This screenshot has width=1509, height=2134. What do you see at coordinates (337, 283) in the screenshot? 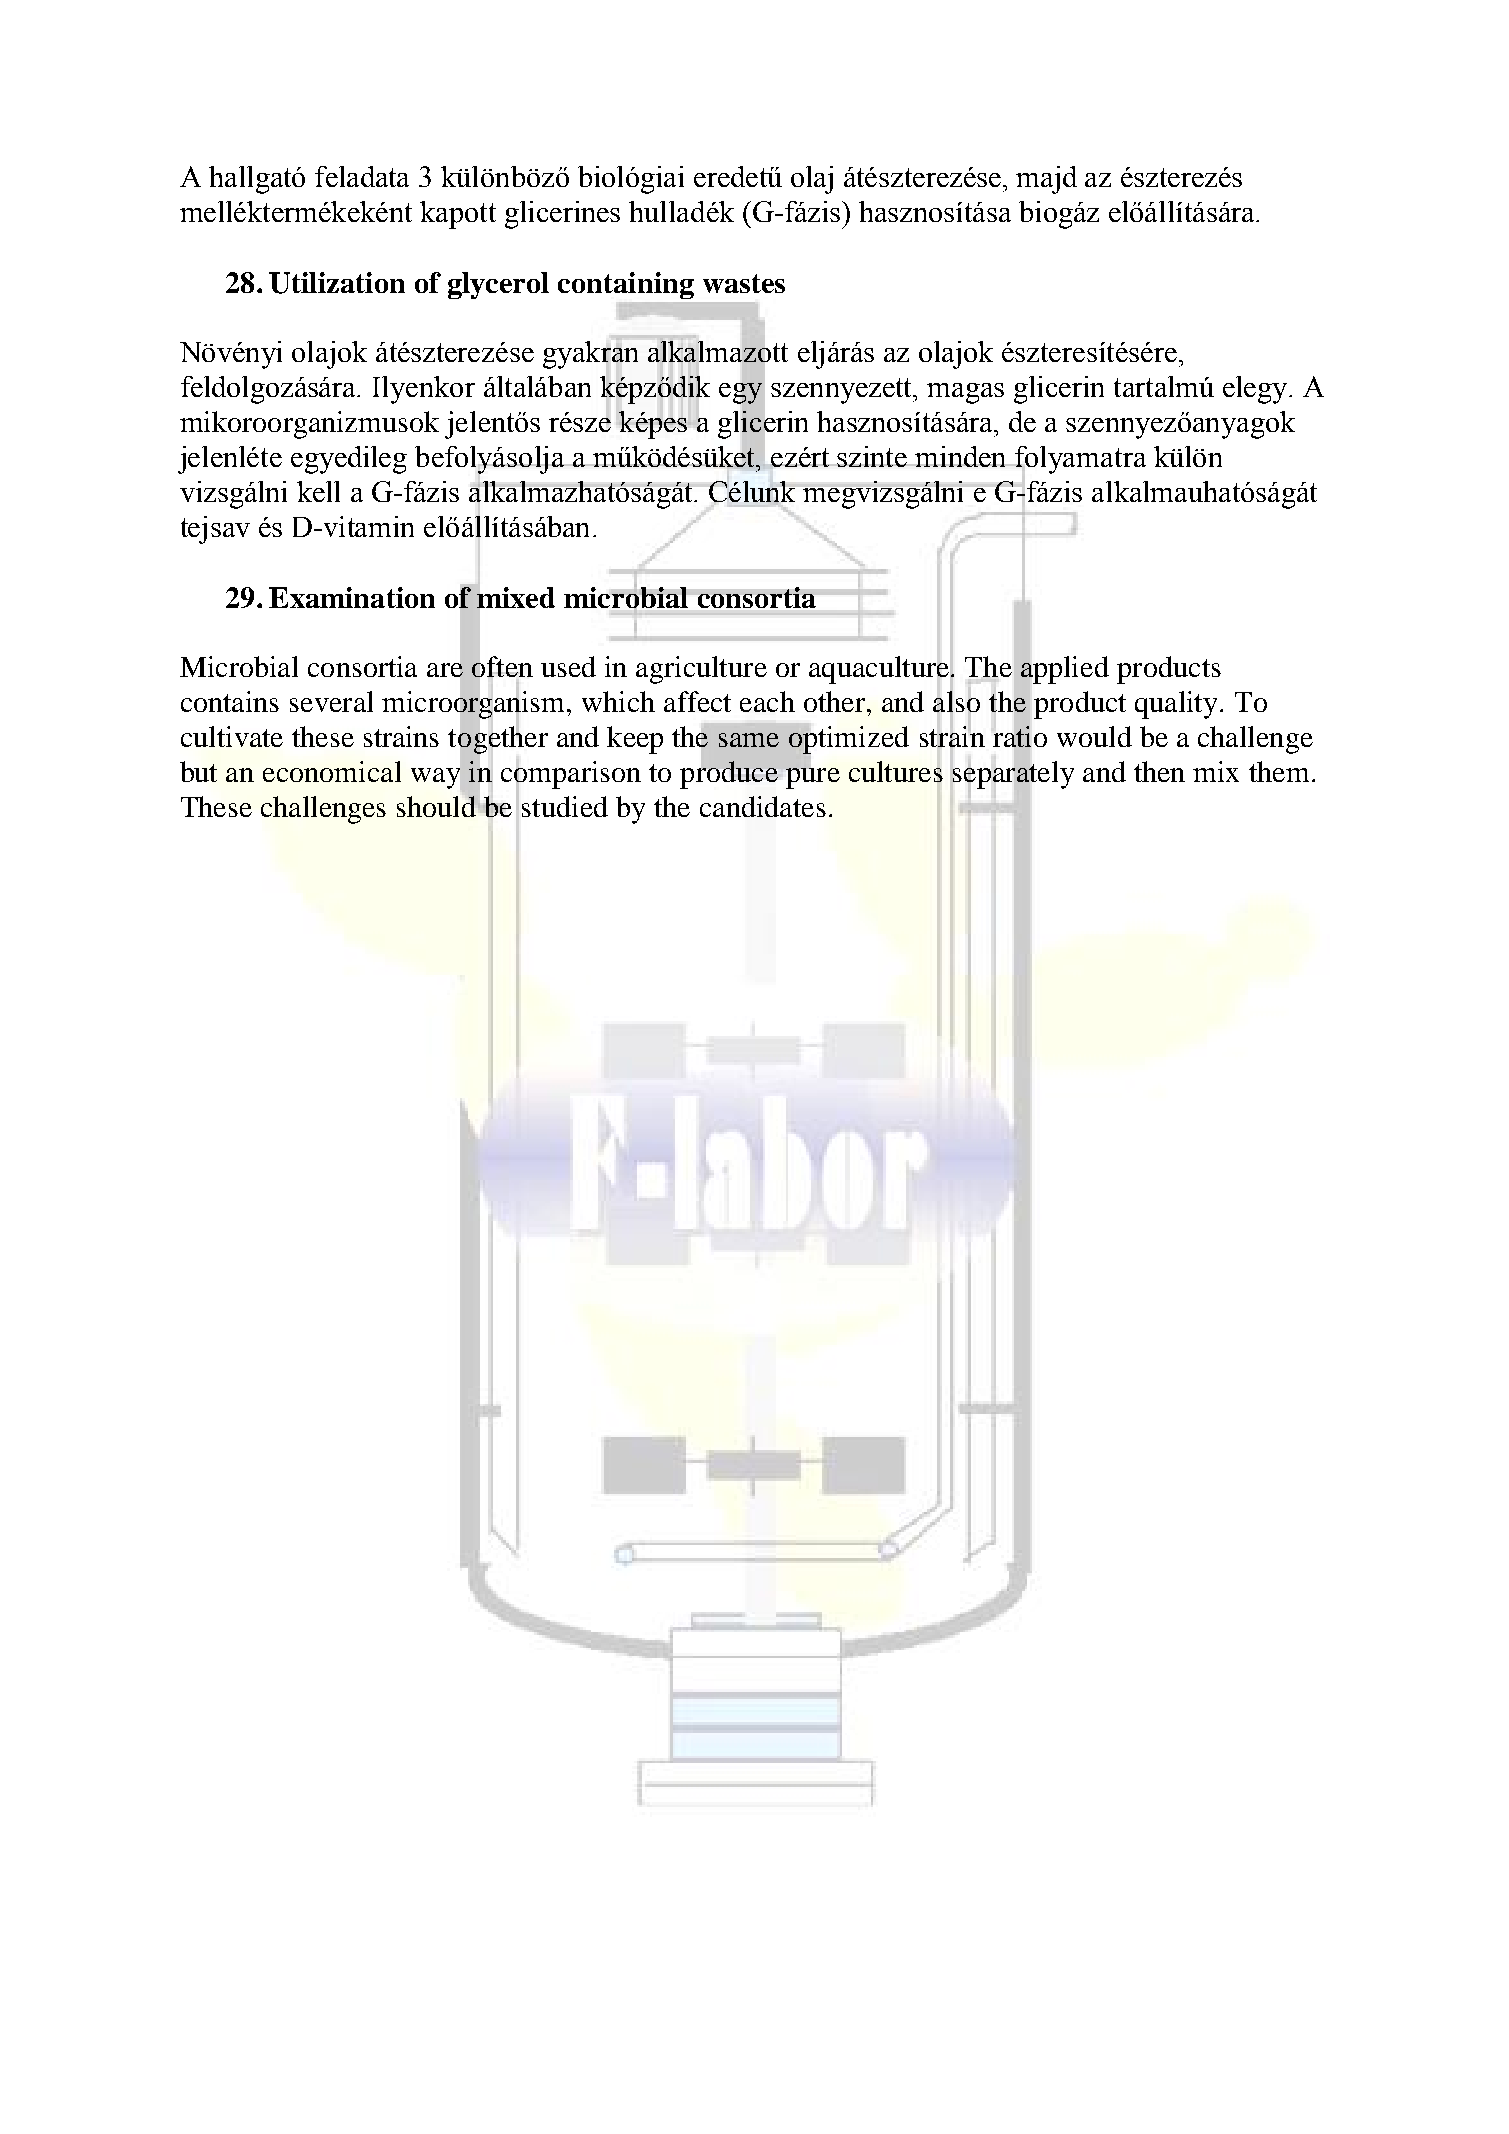
I see `Utilization` at bounding box center [337, 283].
